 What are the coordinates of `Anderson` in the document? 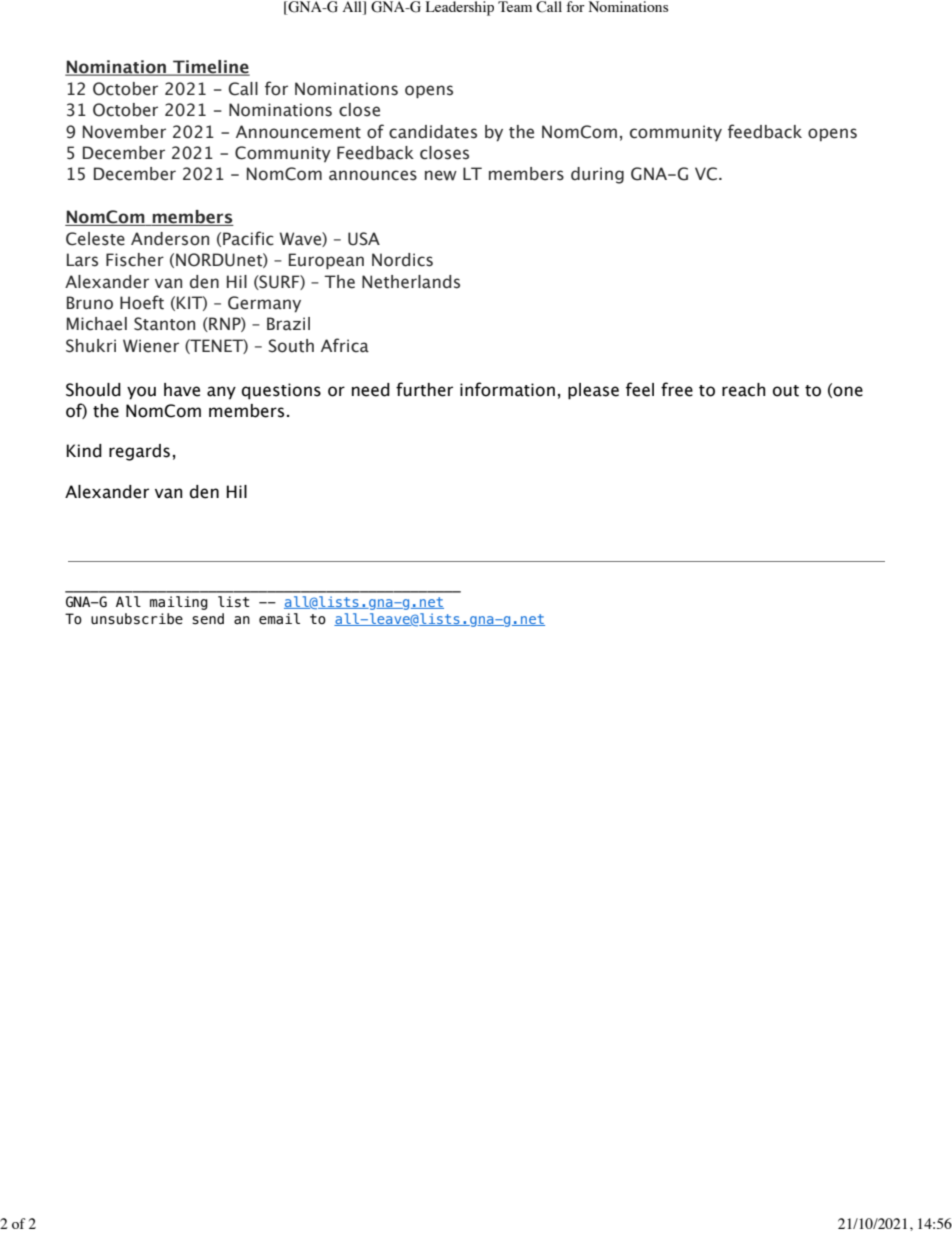 It's located at (170, 239).
